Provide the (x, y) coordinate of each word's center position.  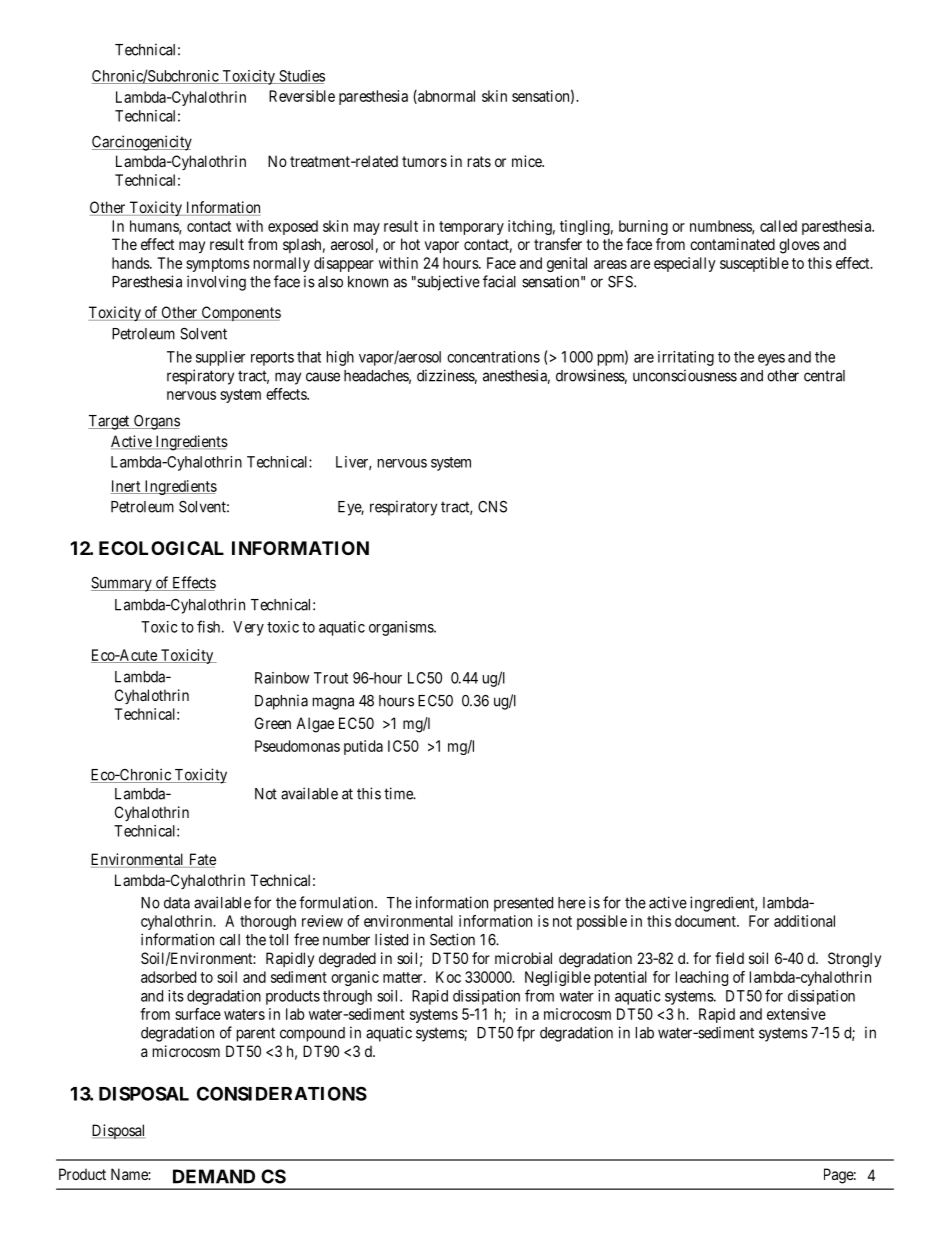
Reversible (302, 96)
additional (804, 921)
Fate (201, 860)
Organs (155, 422)
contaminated (732, 244)
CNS (492, 507)
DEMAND (214, 1176)
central (824, 376)
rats (479, 161)
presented (523, 904)
